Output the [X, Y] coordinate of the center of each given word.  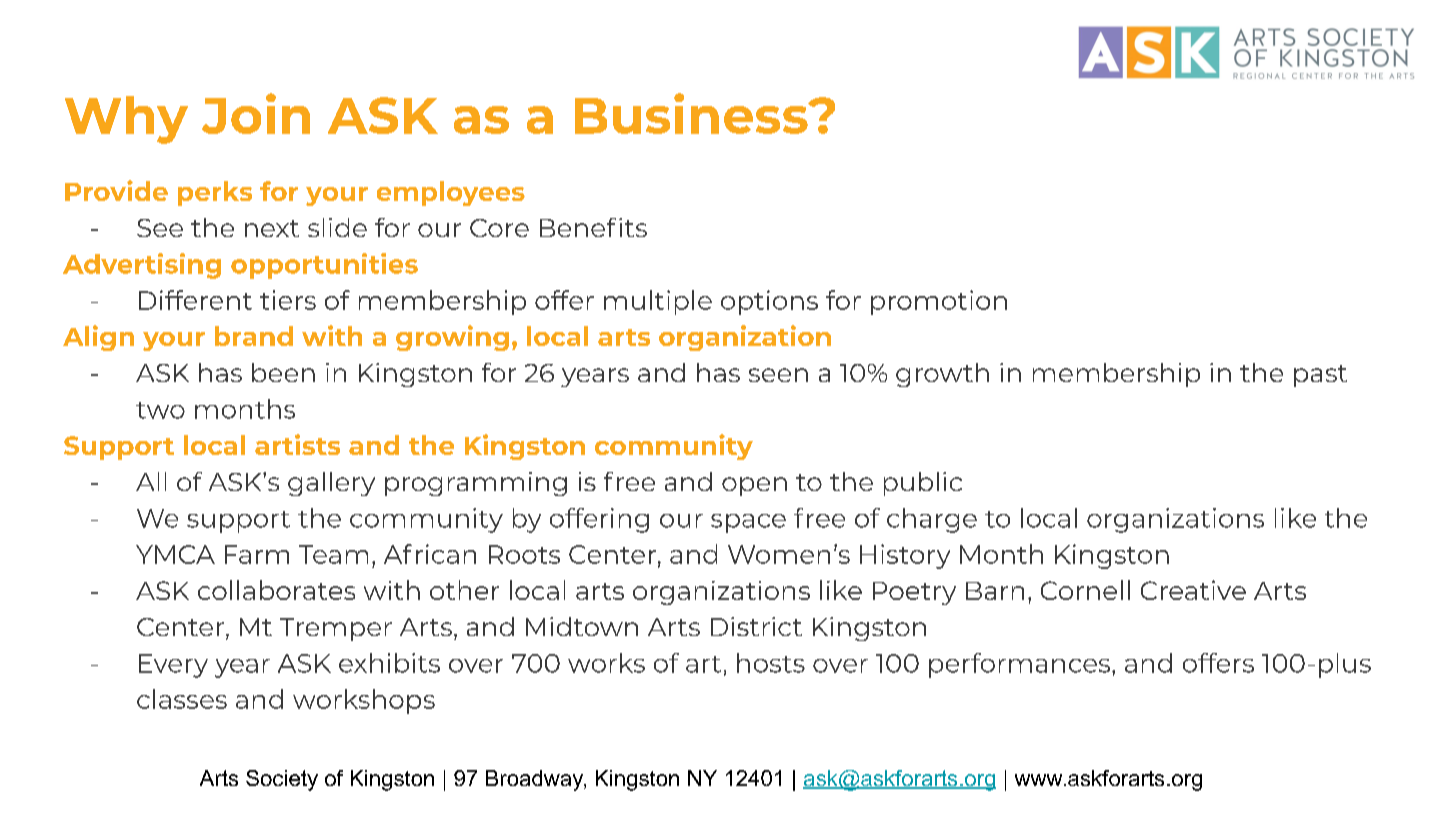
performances [1021, 665]
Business [692, 113]
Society [282, 780]
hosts [771, 663]
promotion [939, 302]
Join [256, 113]
